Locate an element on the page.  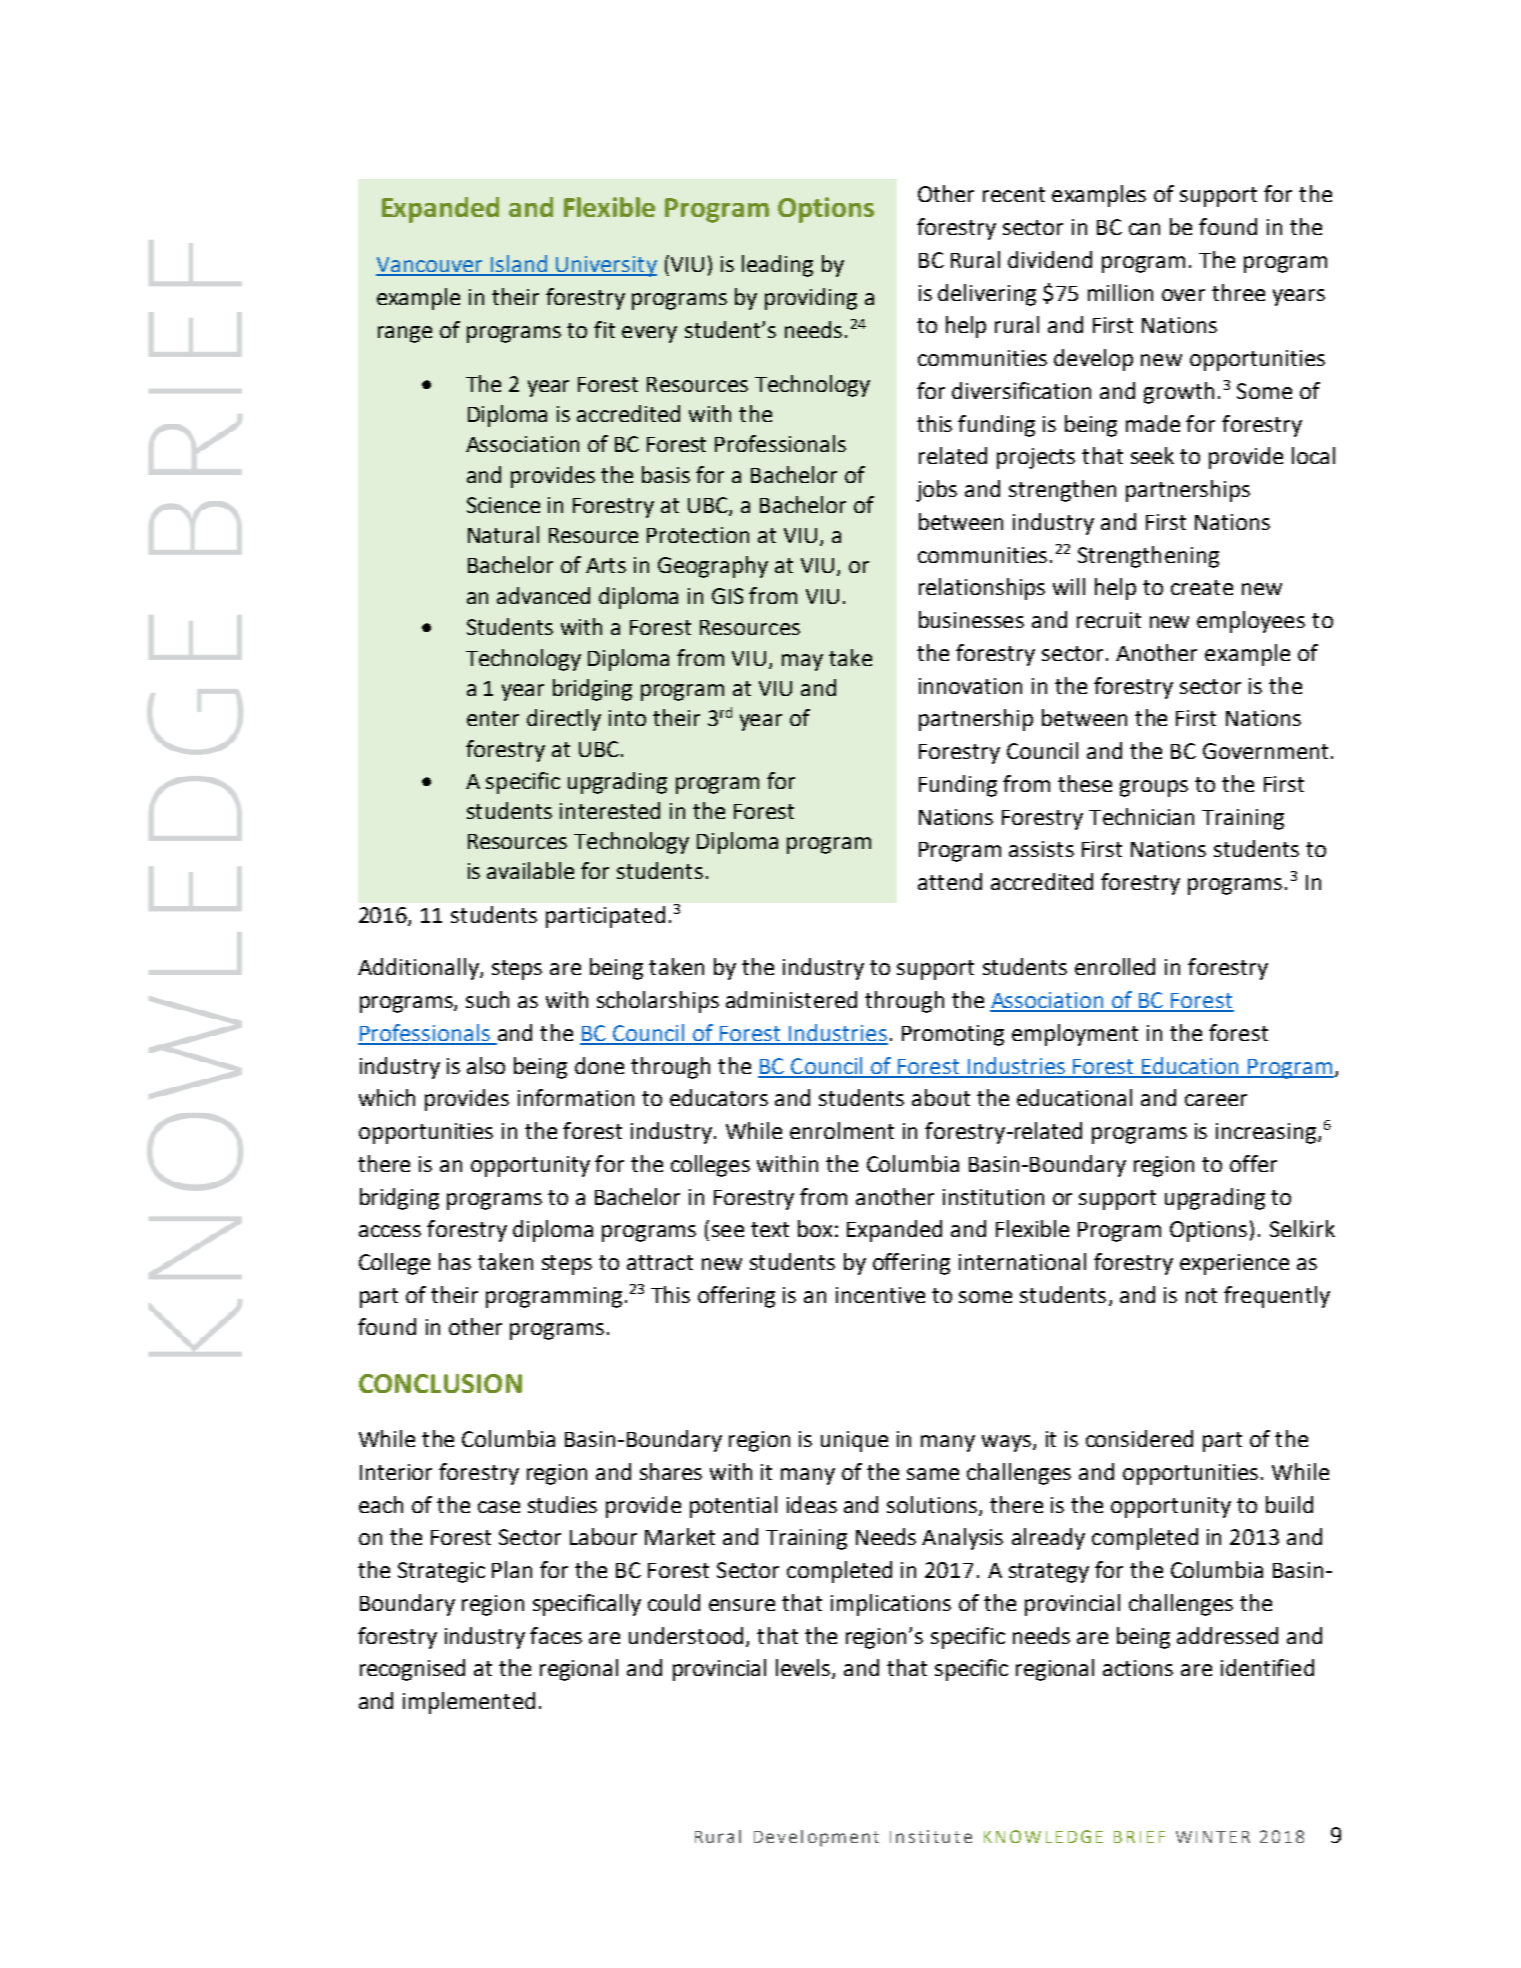
implemented is located at coordinates (469, 1703).
